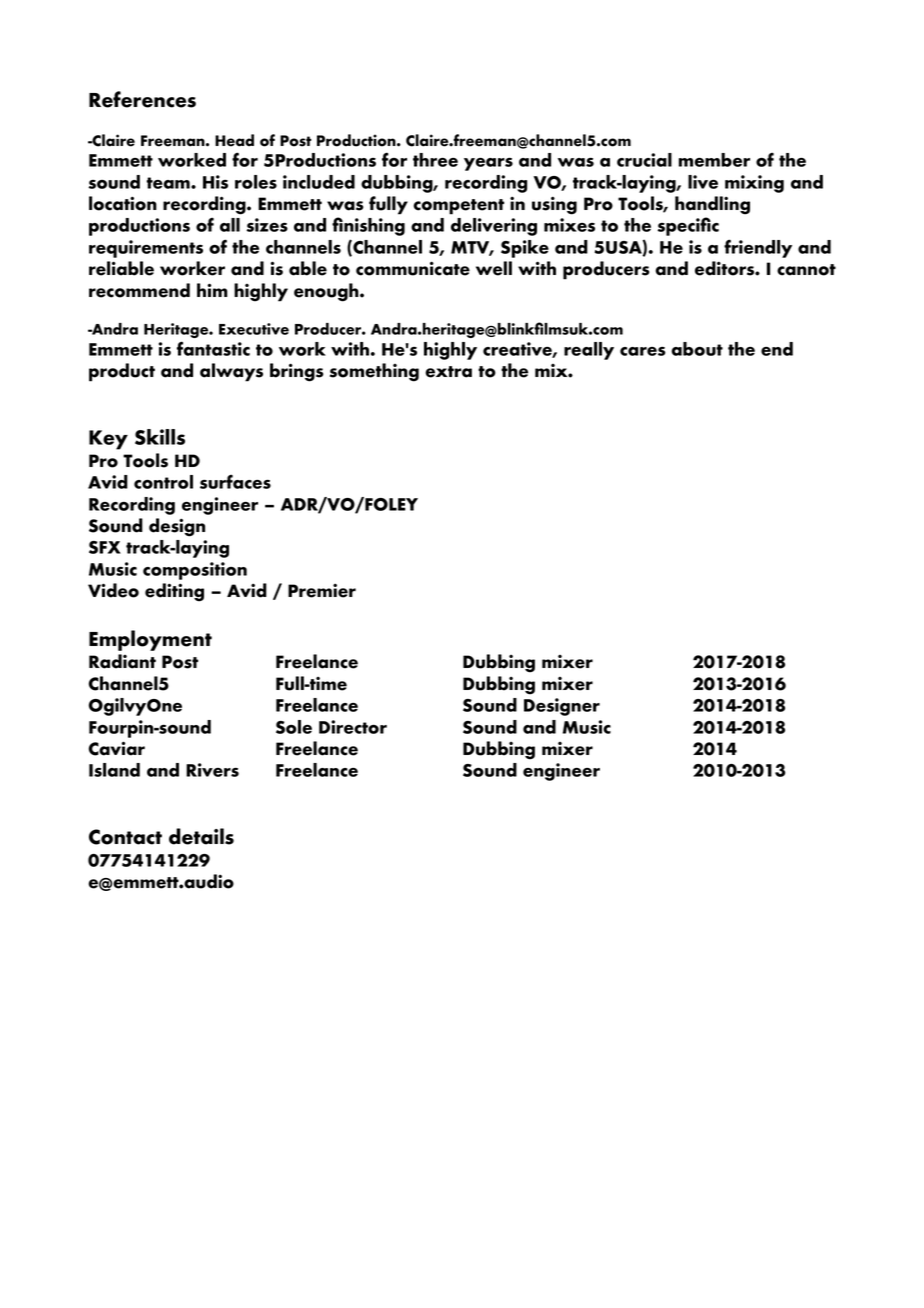 The image size is (924, 1308). What do you see at coordinates (234, 140) in the document?
I see `Head` at bounding box center [234, 140].
